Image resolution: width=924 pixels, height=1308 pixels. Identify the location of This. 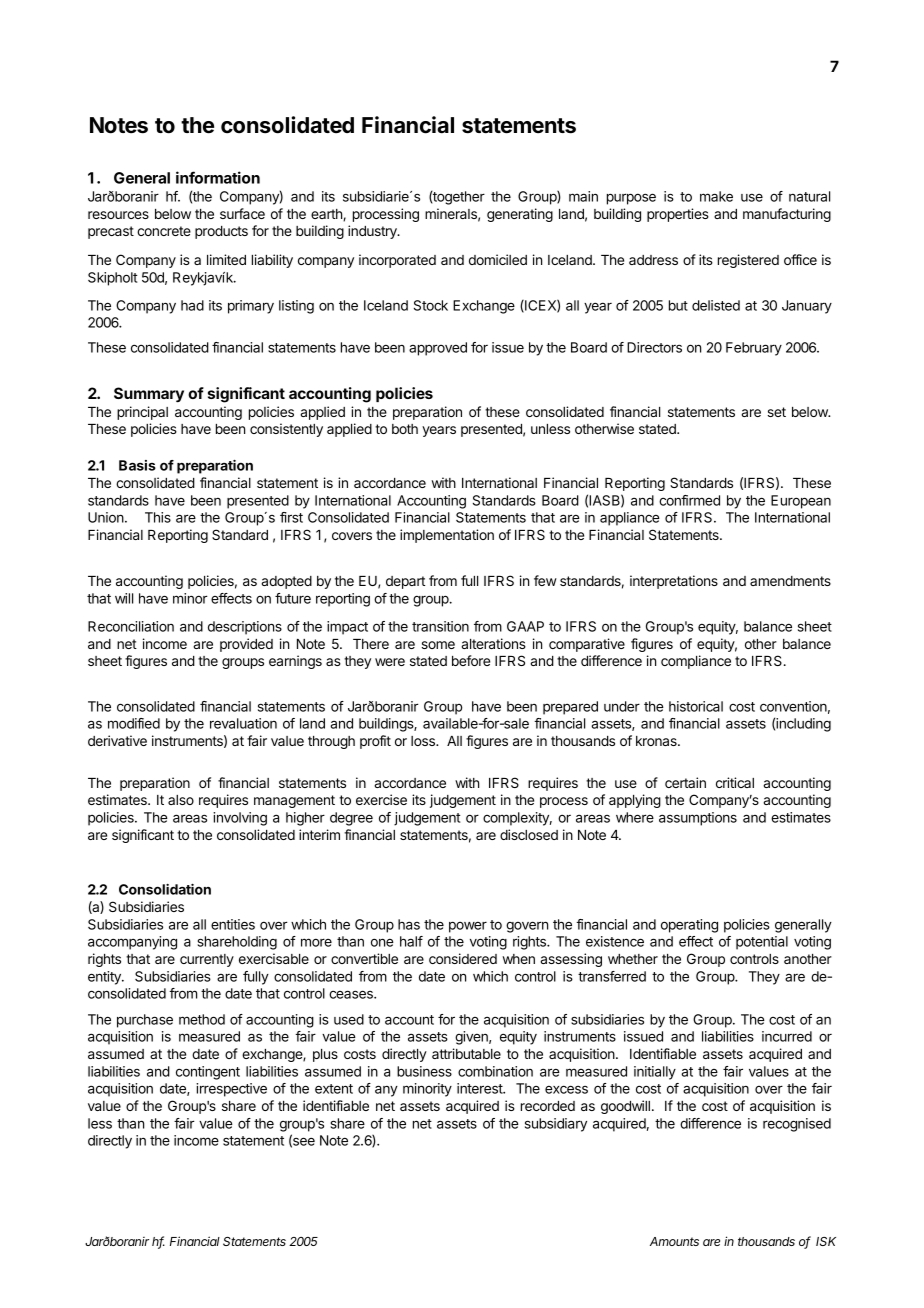
(158, 517).
